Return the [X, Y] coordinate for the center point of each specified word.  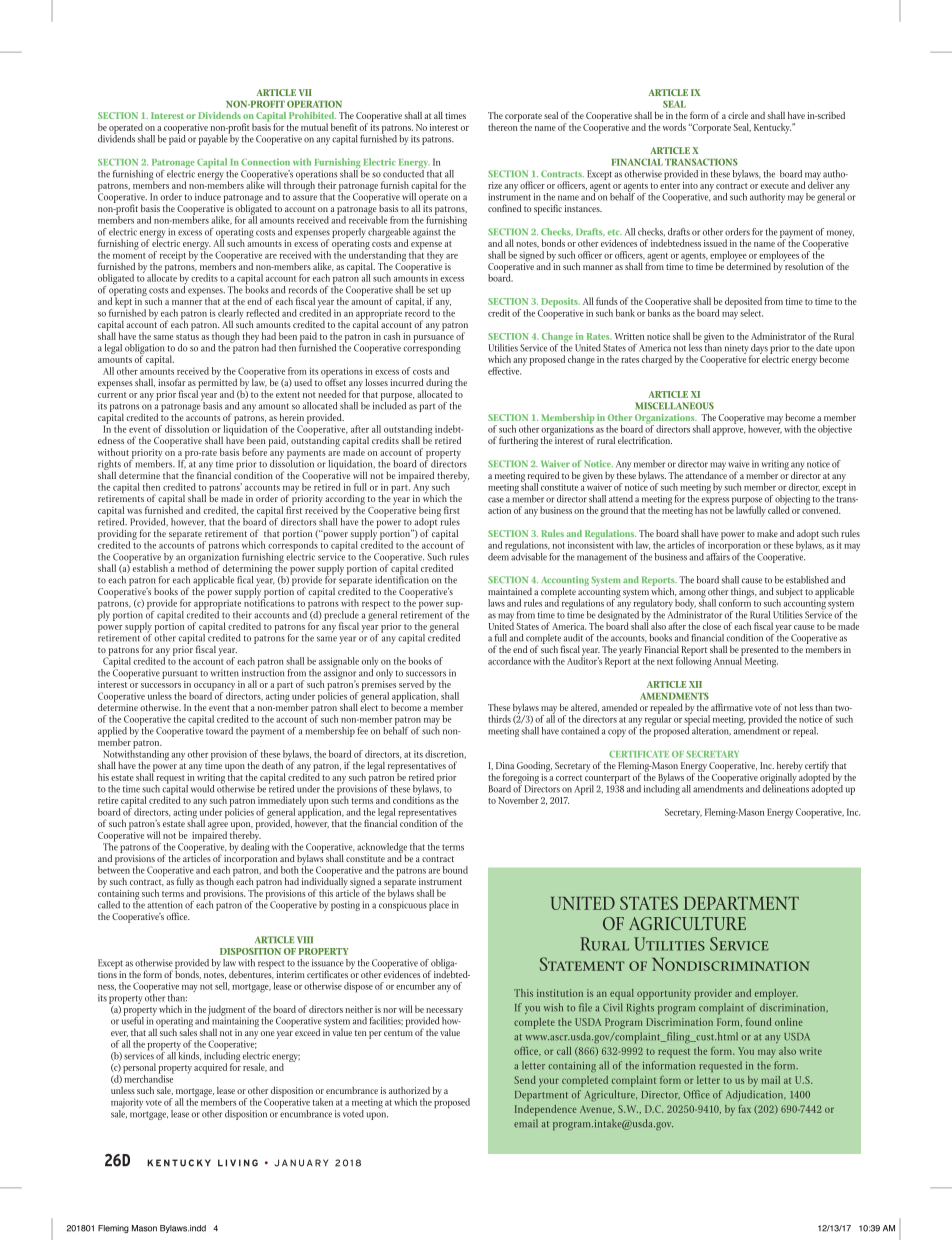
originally [777, 779]
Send [525, 1080]
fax [745, 1109]
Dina [505, 765]
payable [214, 139]
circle [738, 115]
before [254, 452]
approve [729, 432]
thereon [503, 126]
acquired [210, 1068]
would [203, 789]
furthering [518, 441]
